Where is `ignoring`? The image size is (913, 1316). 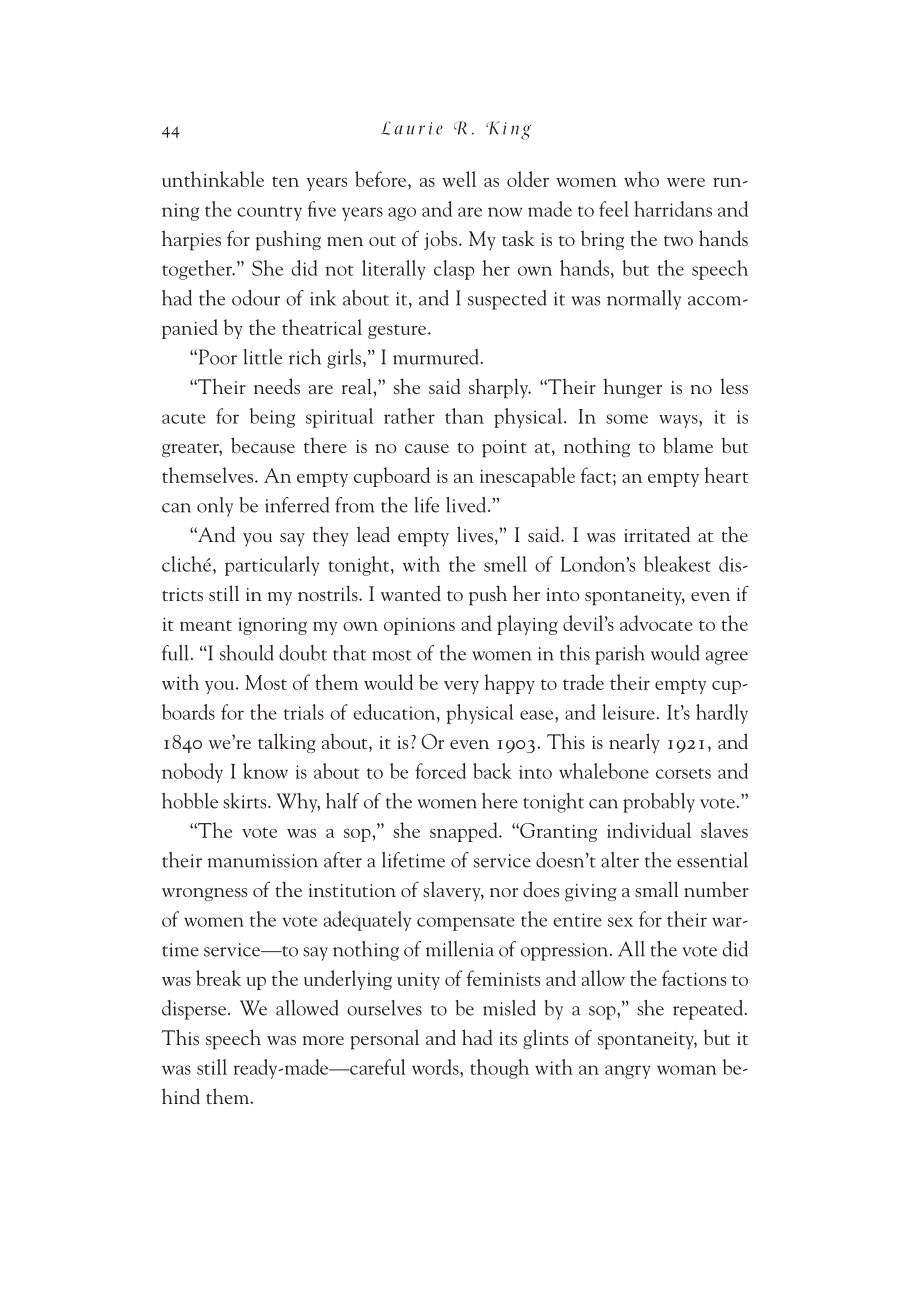 ignoring is located at coordinates (272, 626).
